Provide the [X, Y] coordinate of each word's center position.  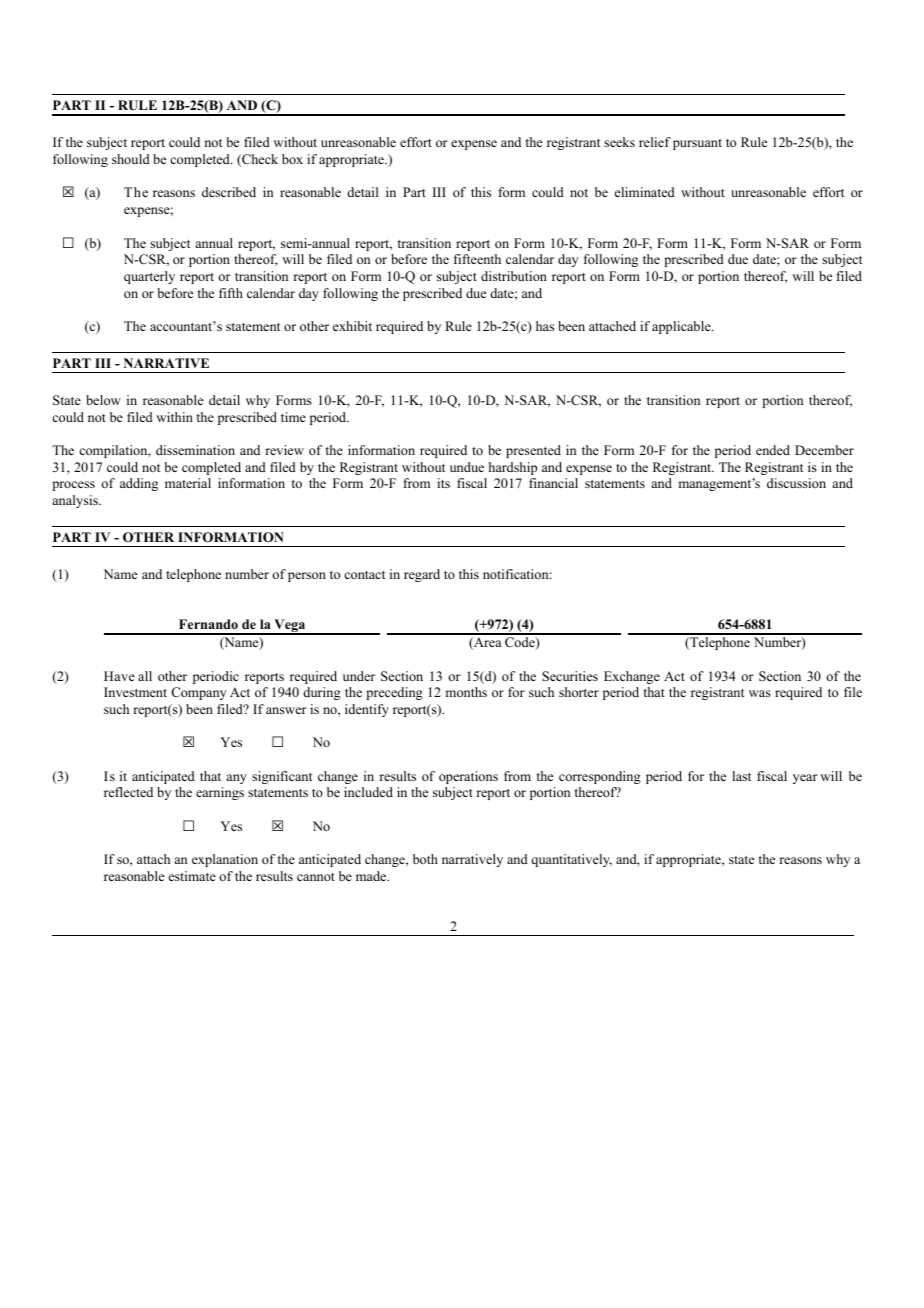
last [741, 776]
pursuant [697, 144]
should [131, 159]
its [443, 483]
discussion [796, 483]
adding [139, 484]
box [292, 159]
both [425, 859]
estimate [192, 876]
